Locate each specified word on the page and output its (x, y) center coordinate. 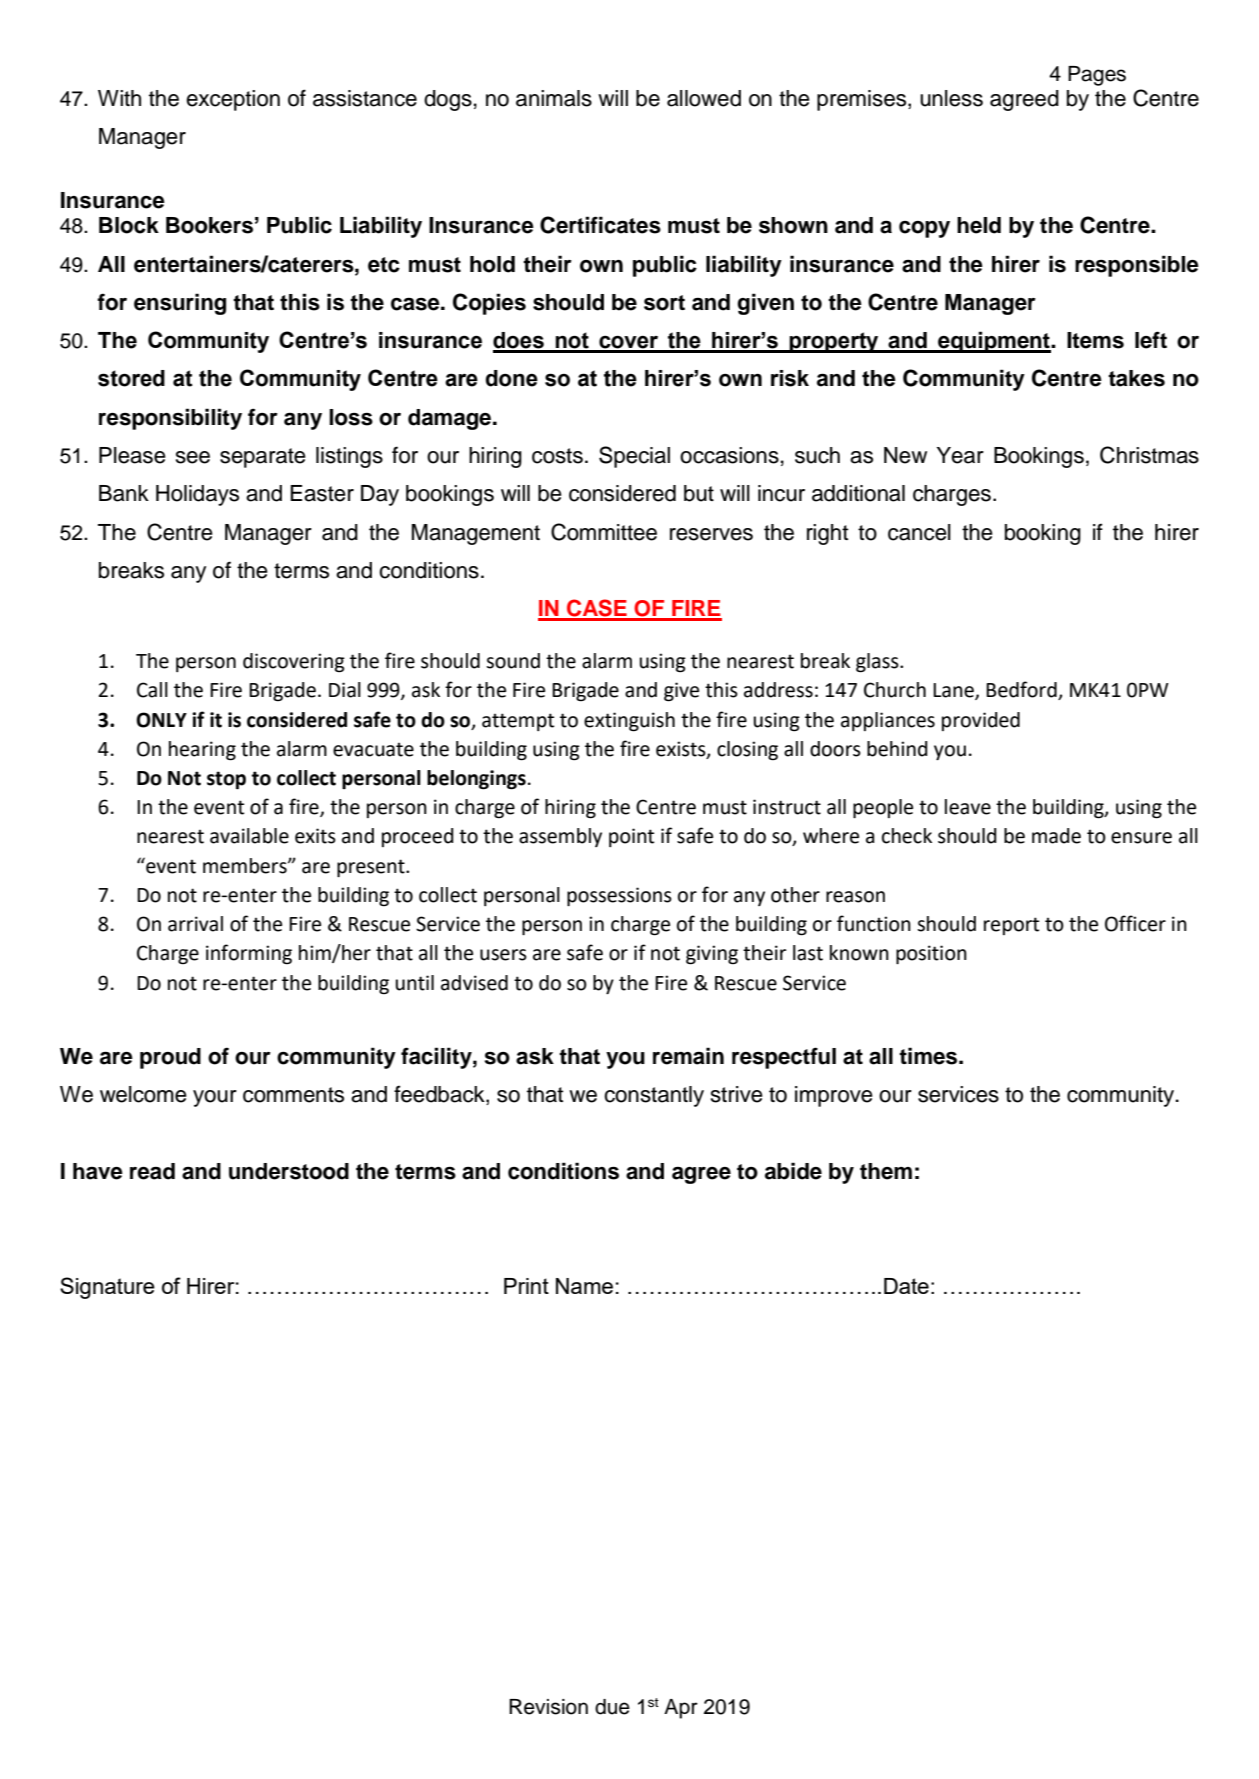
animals (554, 98)
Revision (548, 1707)
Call (152, 690)
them (886, 1171)
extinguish (629, 722)
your (215, 1098)
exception (233, 100)
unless (951, 98)
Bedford (1022, 690)
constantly (654, 1096)
